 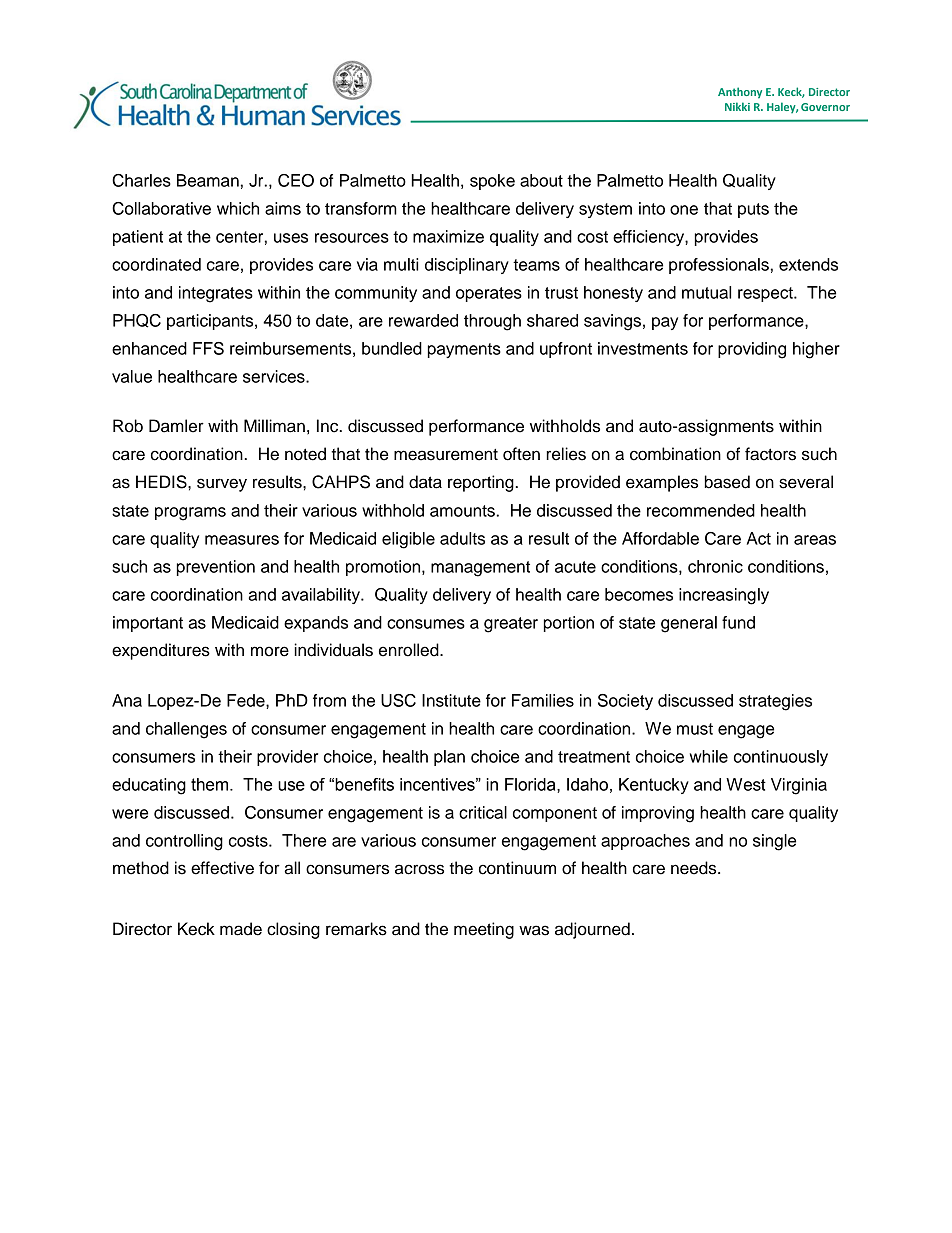 I want to click on recommended, so click(x=701, y=510).
